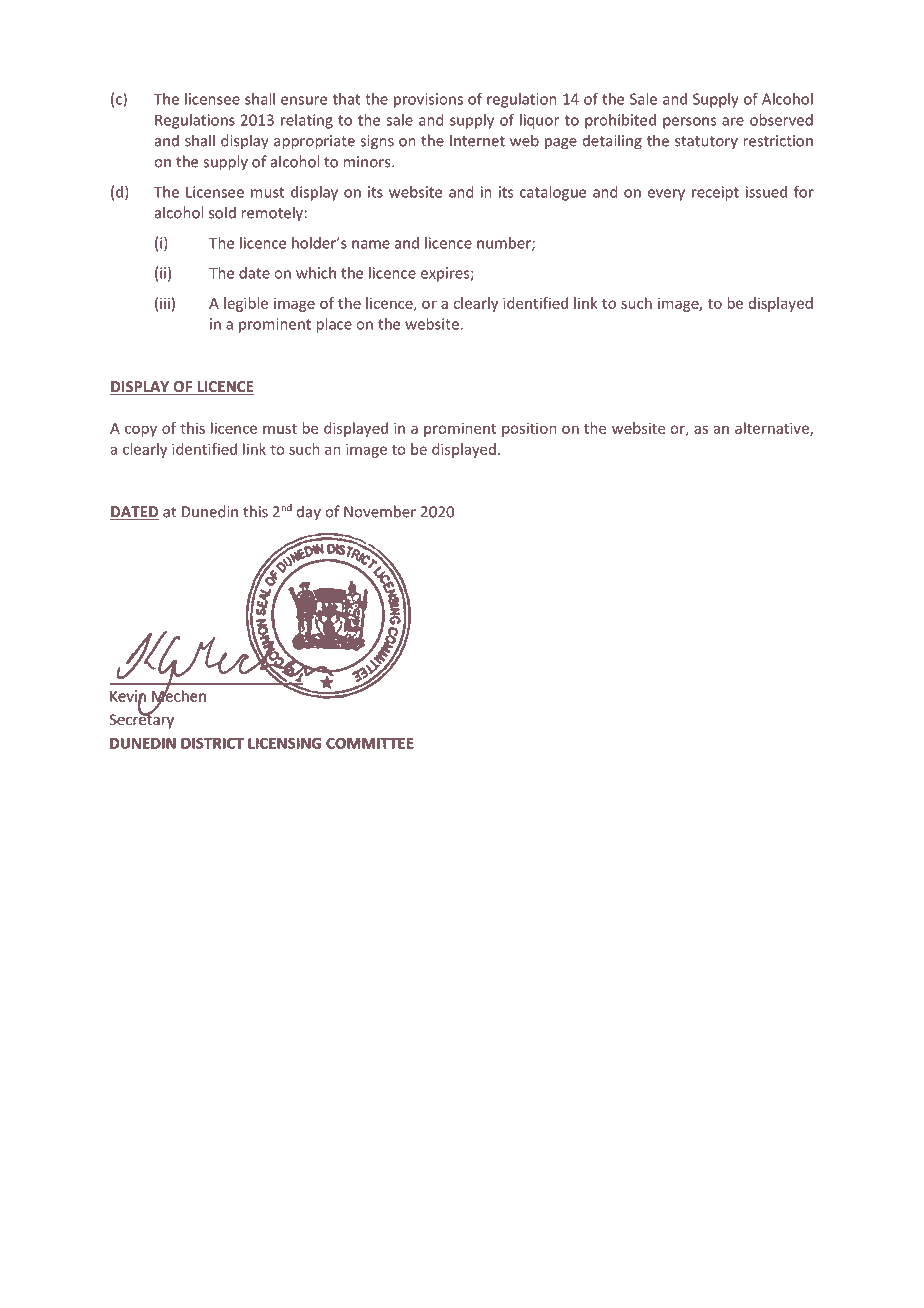 This page has height=1308, width=924. I want to click on place, so click(334, 325).
